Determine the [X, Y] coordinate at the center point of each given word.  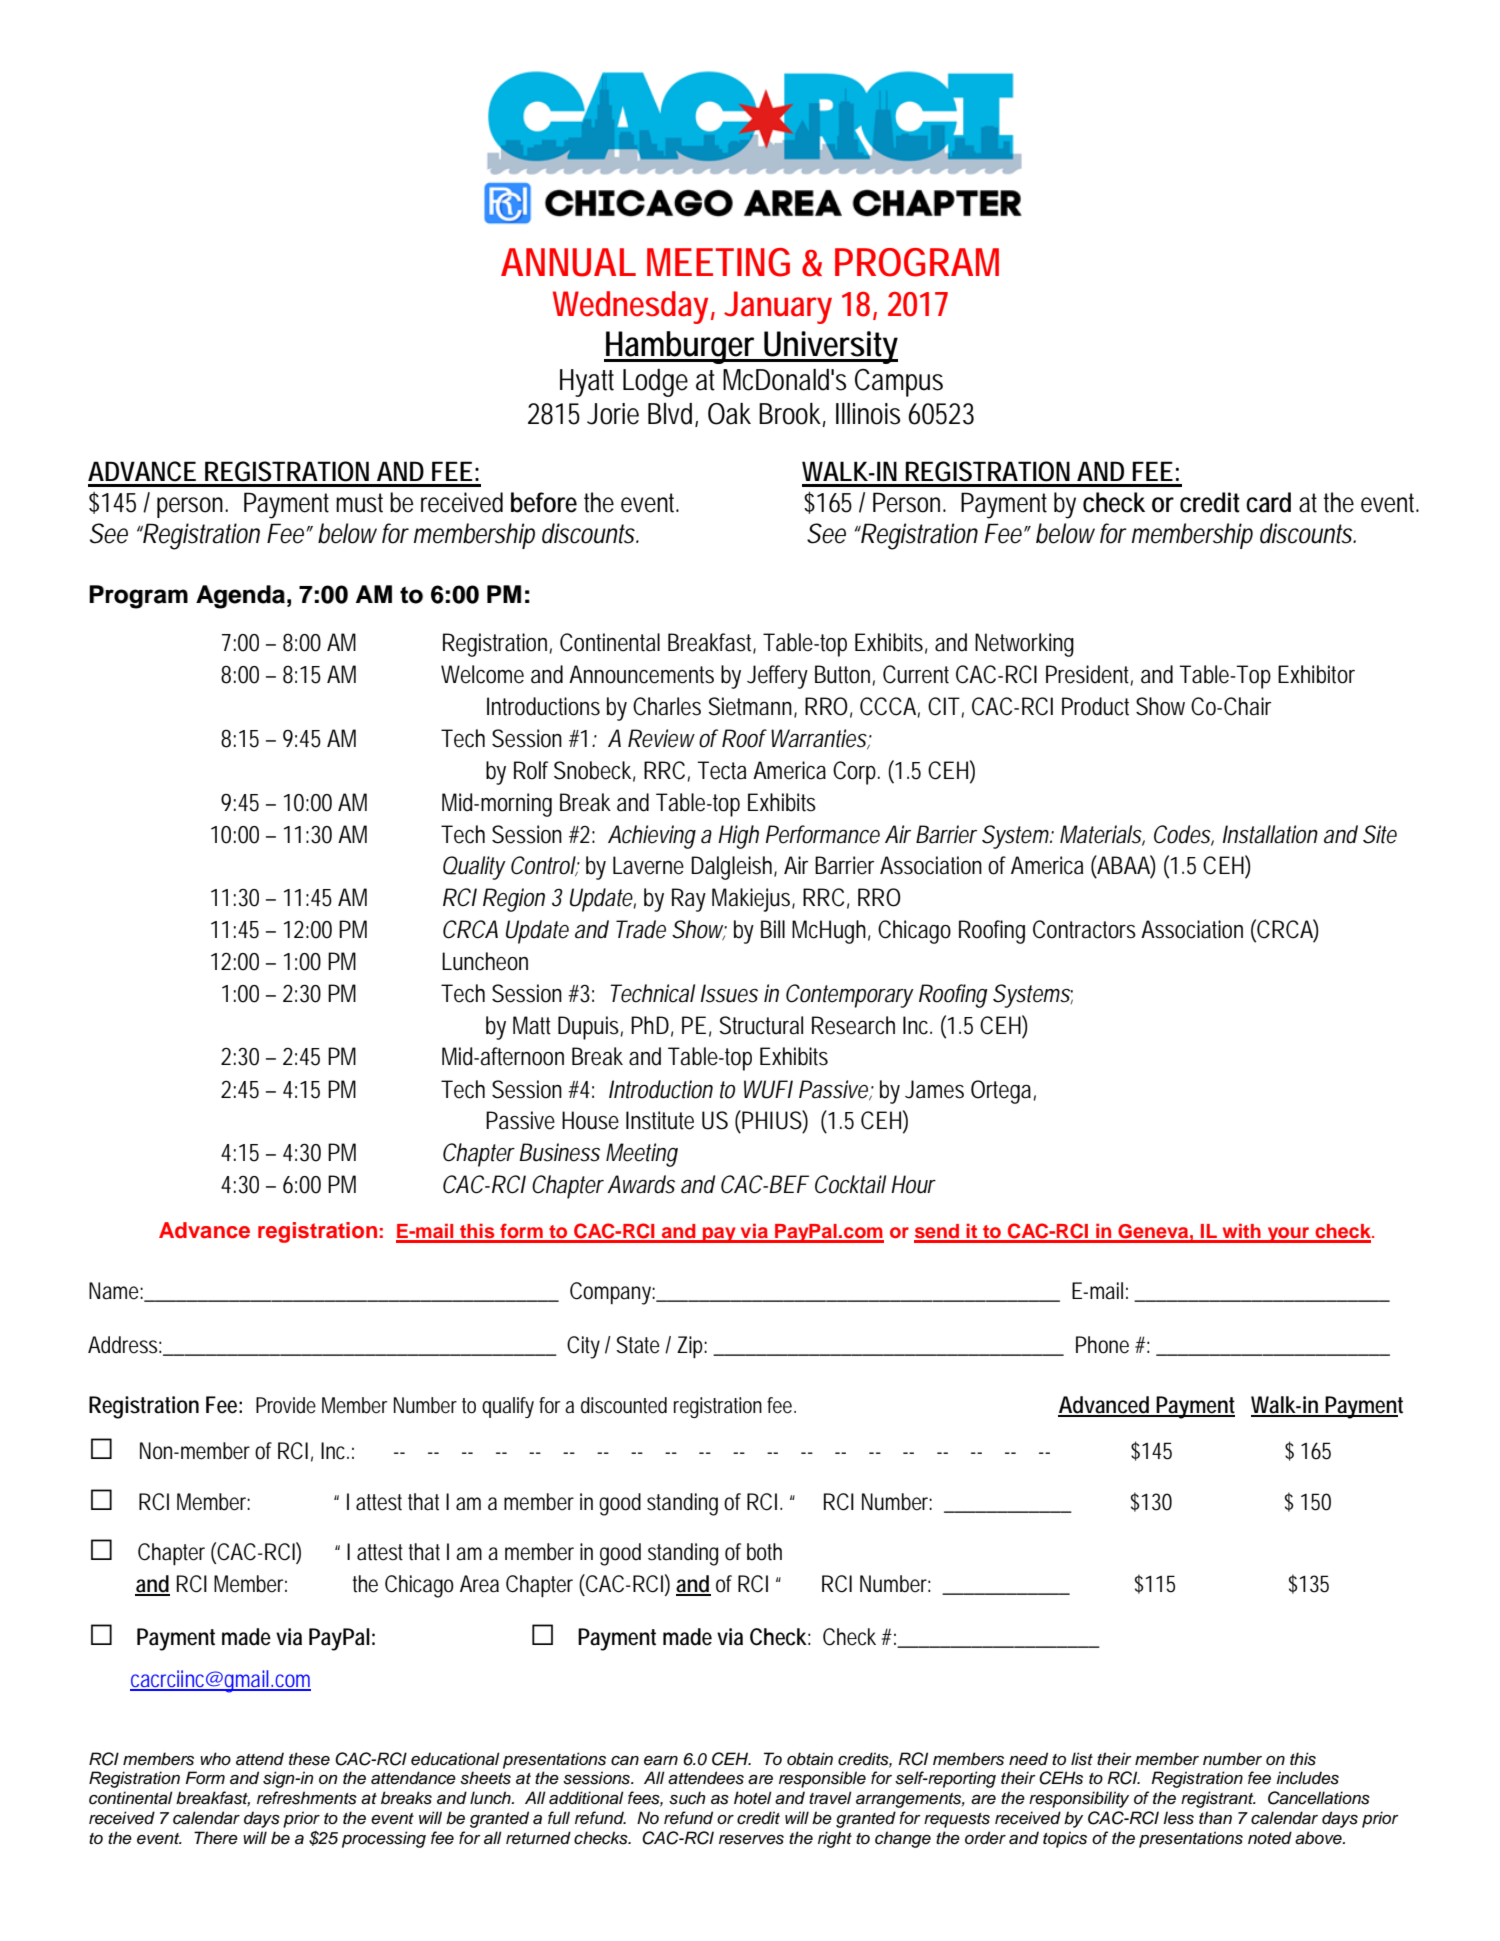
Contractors [1084, 929]
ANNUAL [568, 262]
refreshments [307, 1798]
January [778, 307]
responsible [822, 1779]
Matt [532, 1025]
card [1268, 502]
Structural [761, 1025]
